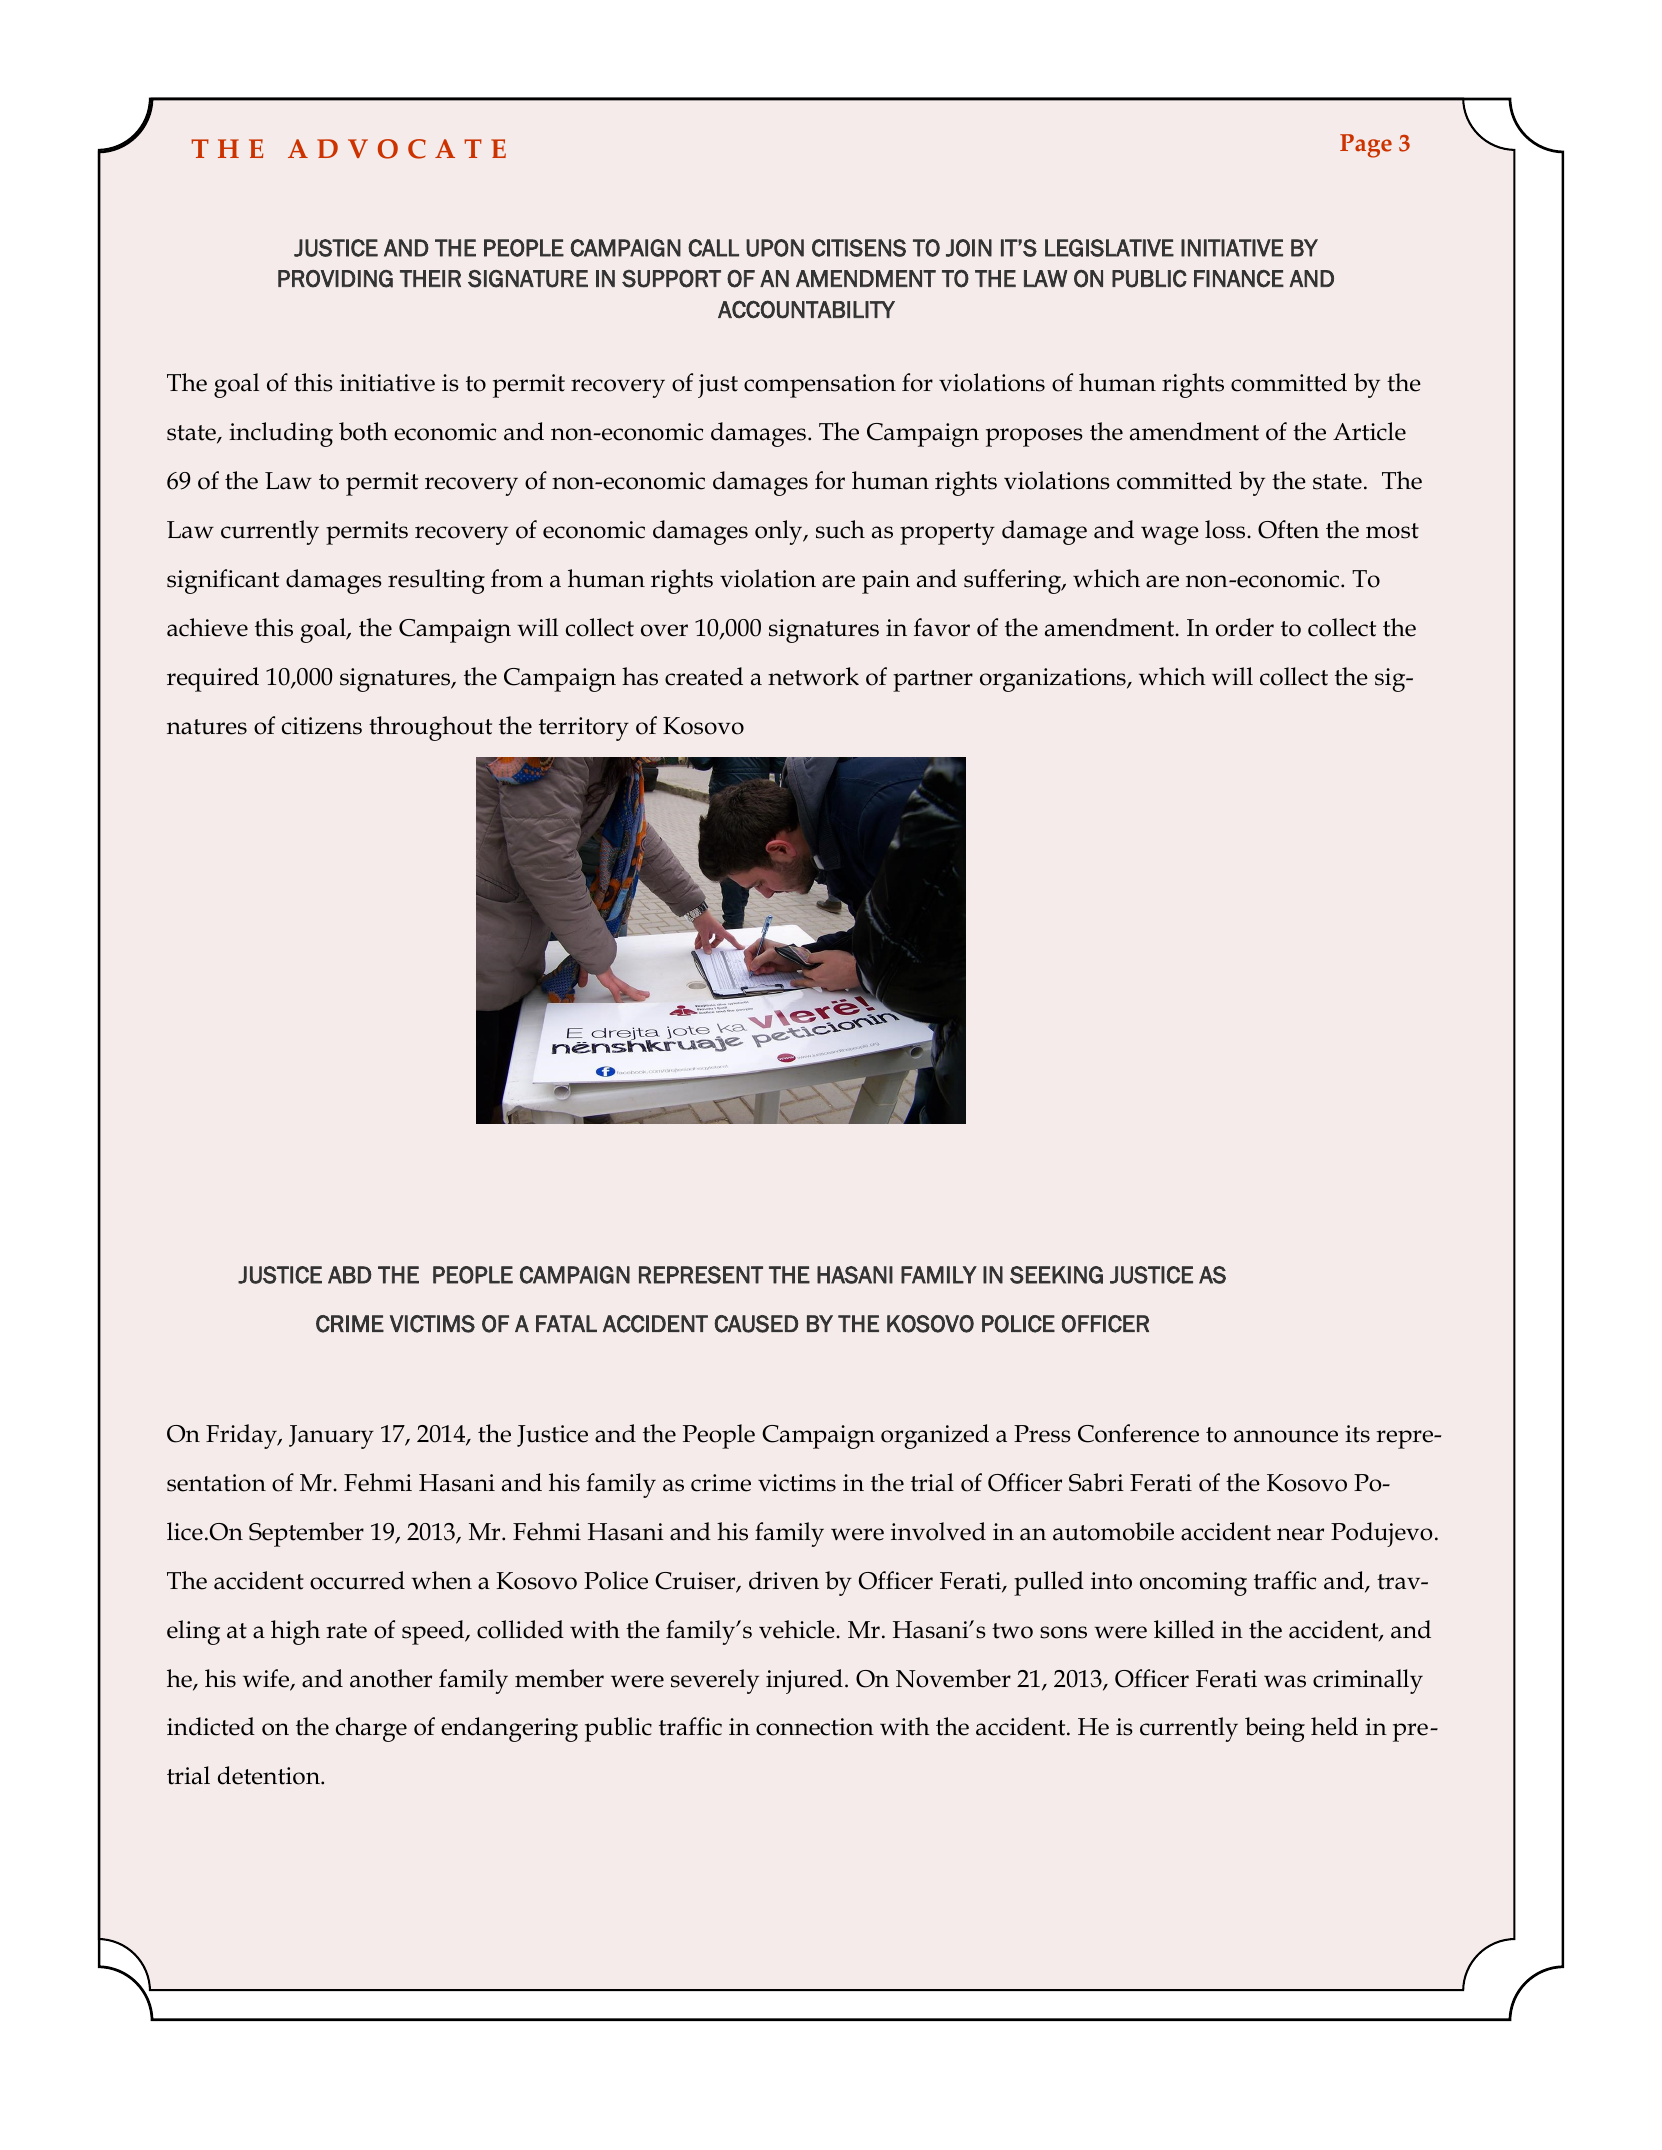  What do you see at coordinates (804, 1681) in the screenshot?
I see `injured` at bounding box center [804, 1681].
